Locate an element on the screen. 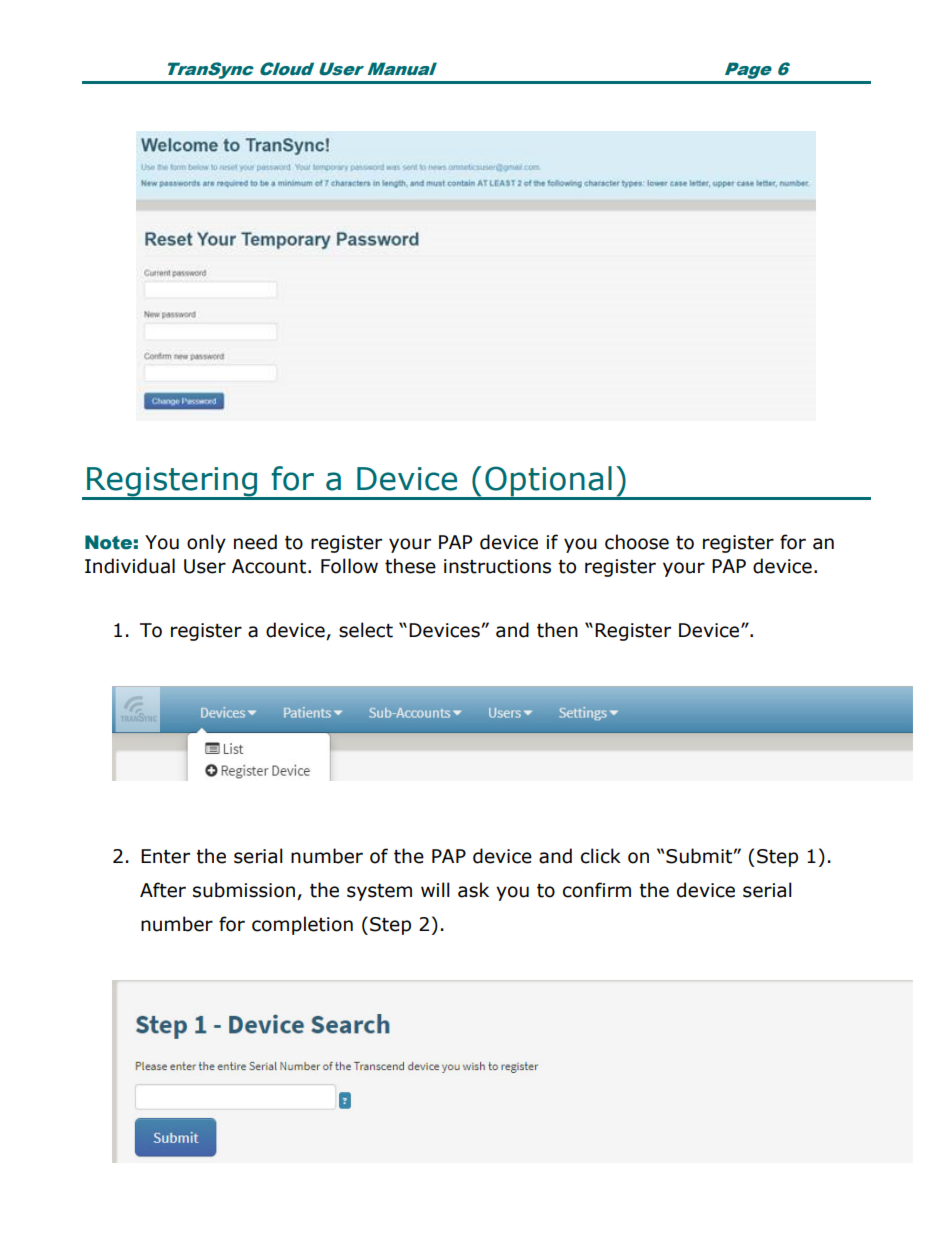 The image size is (952, 1233). only is located at coordinates (206, 543).
